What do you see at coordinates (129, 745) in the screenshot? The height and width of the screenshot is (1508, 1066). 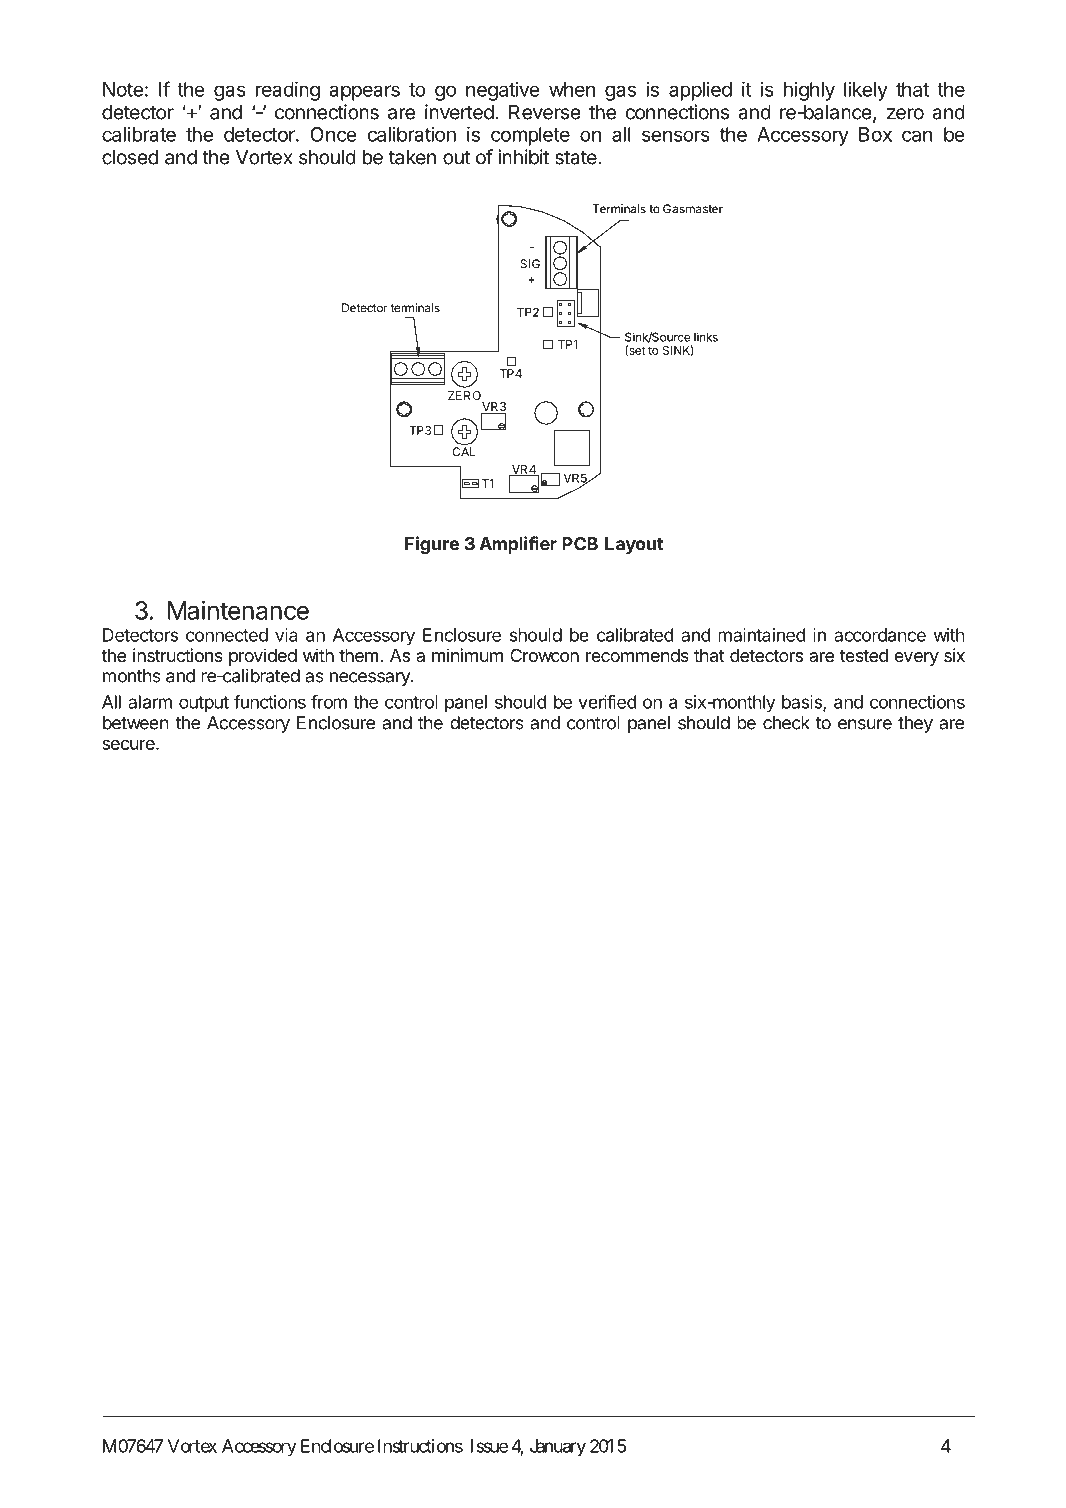 I see `secure` at bounding box center [129, 745].
